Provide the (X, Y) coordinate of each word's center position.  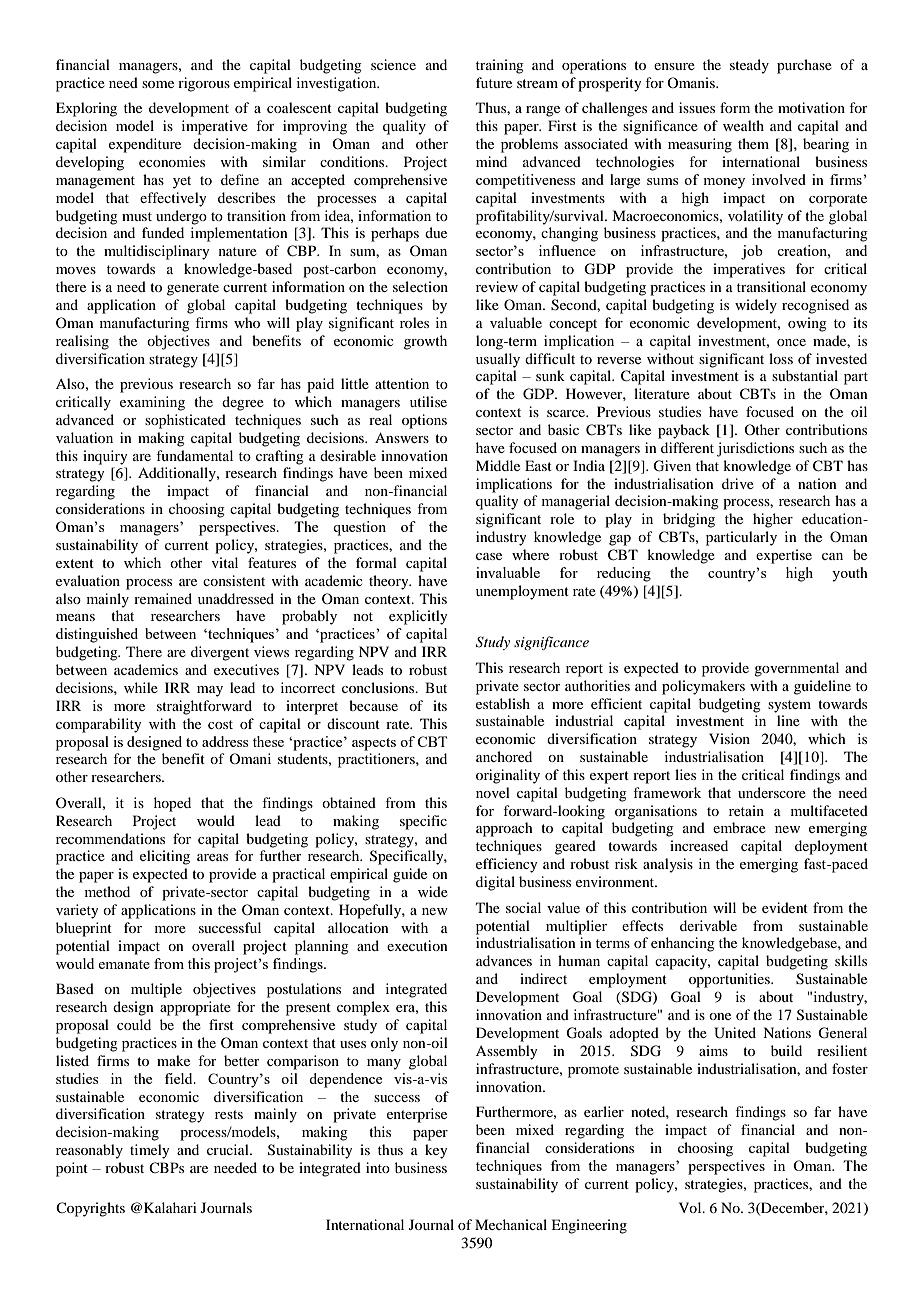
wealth (743, 125)
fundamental (194, 455)
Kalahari (170, 1207)
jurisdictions (755, 449)
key (436, 1151)
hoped (172, 804)
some (158, 84)
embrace (739, 827)
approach (504, 829)
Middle (498, 465)
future (494, 82)
